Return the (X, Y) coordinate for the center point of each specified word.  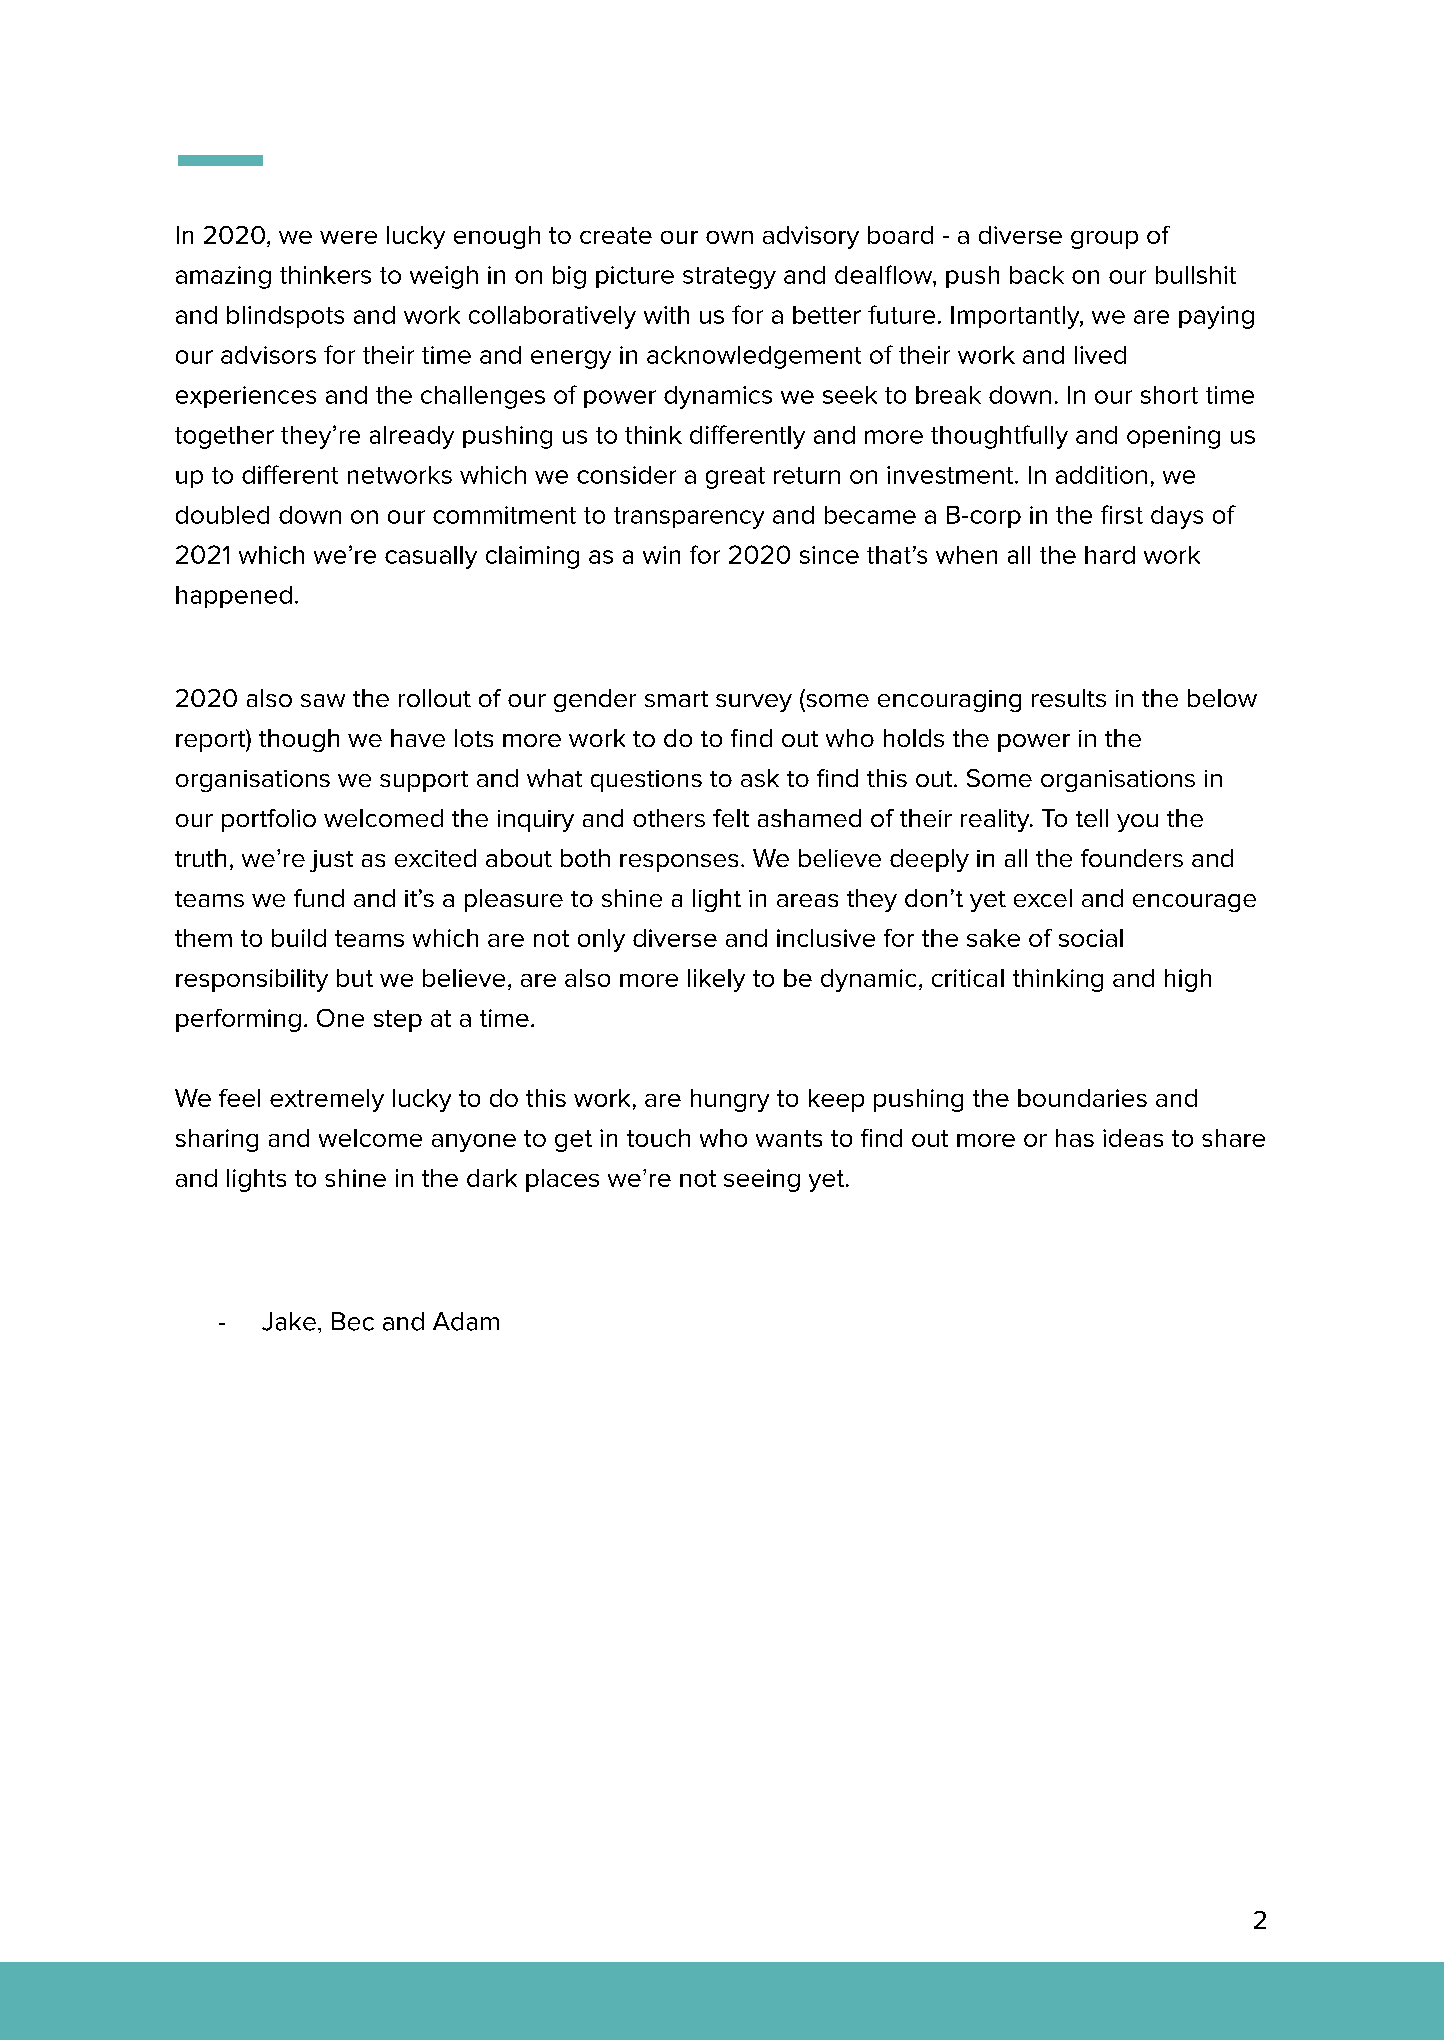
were (348, 237)
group (1104, 240)
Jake (289, 1321)
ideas (1133, 1138)
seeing (762, 1180)
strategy (729, 278)
